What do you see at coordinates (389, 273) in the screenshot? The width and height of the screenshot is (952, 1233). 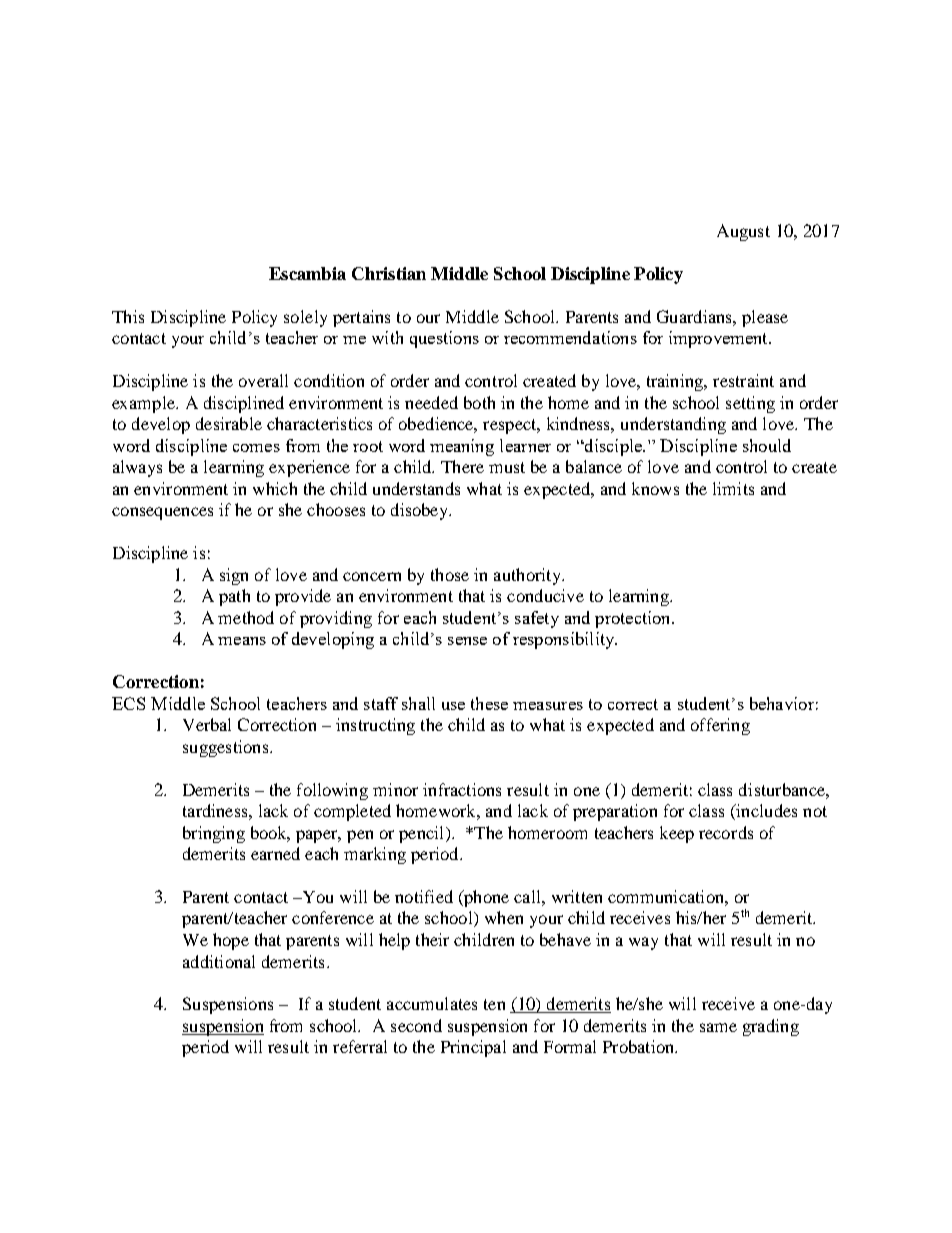 I see `Christian` at bounding box center [389, 273].
